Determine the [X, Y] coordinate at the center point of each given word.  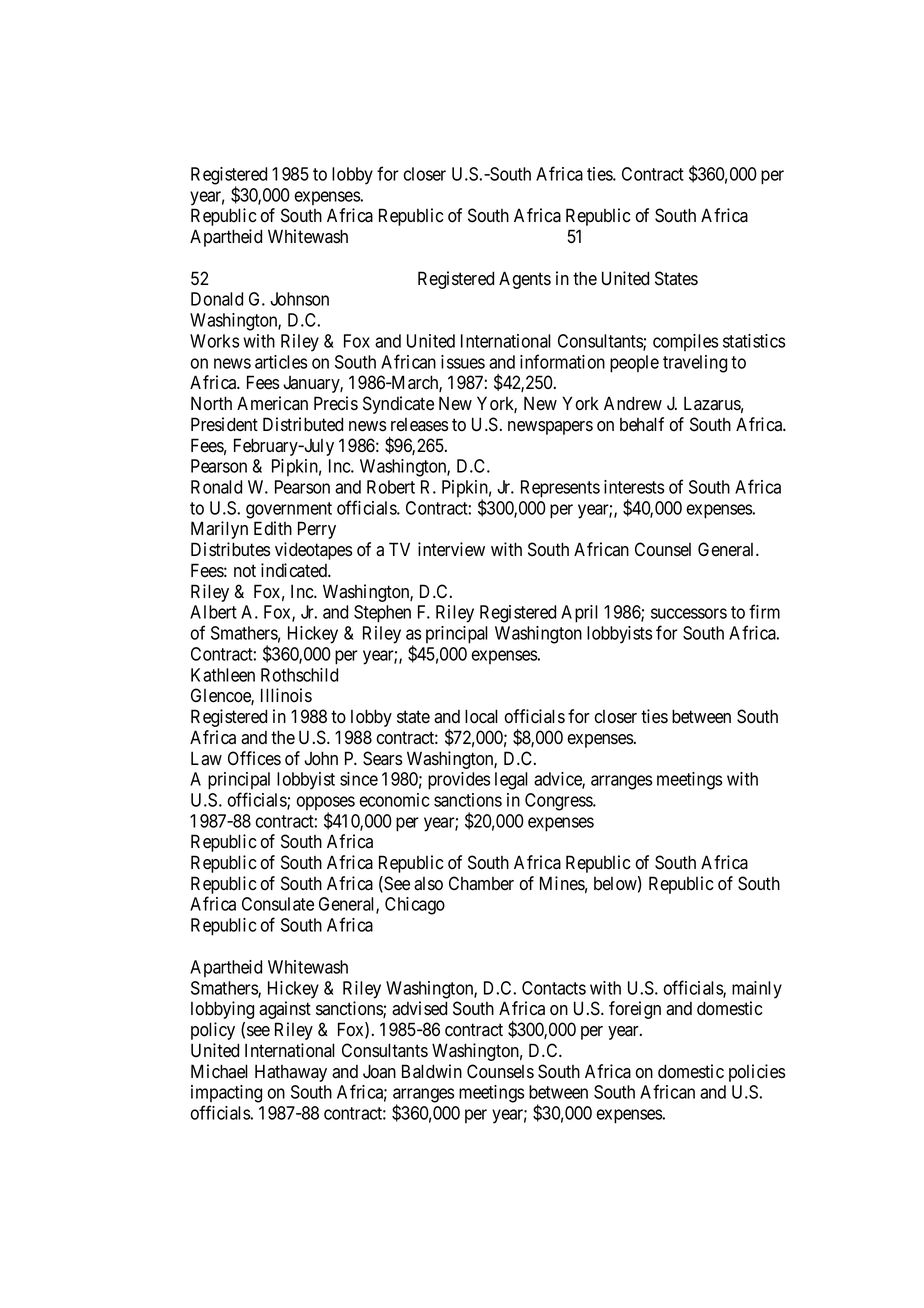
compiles [685, 342]
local [481, 716]
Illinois [286, 695]
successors [689, 613]
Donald [217, 299]
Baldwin [432, 1071]
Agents [525, 280]
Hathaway [291, 1073]
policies [757, 1073]
